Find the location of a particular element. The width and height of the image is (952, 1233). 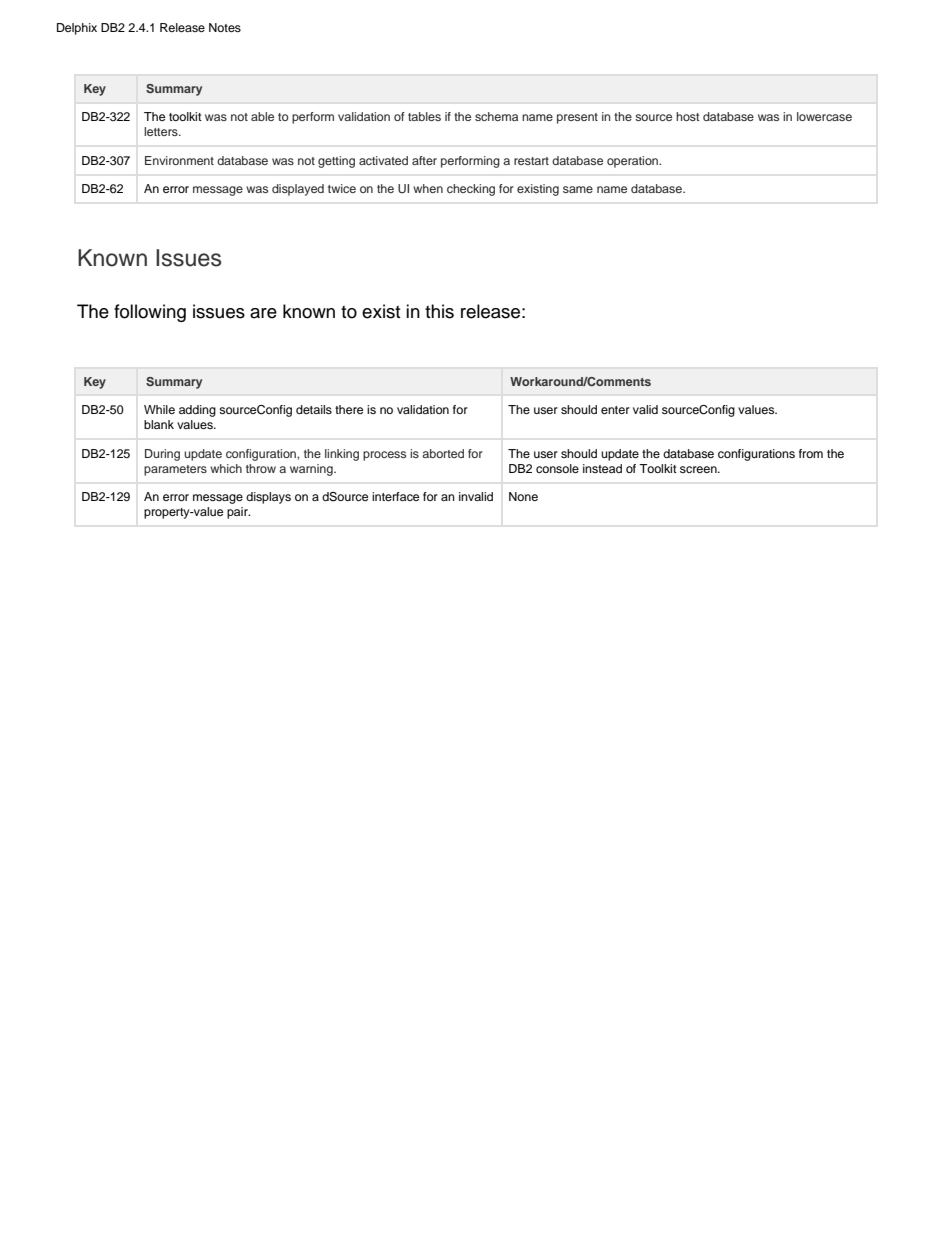

None is located at coordinates (523, 496).
